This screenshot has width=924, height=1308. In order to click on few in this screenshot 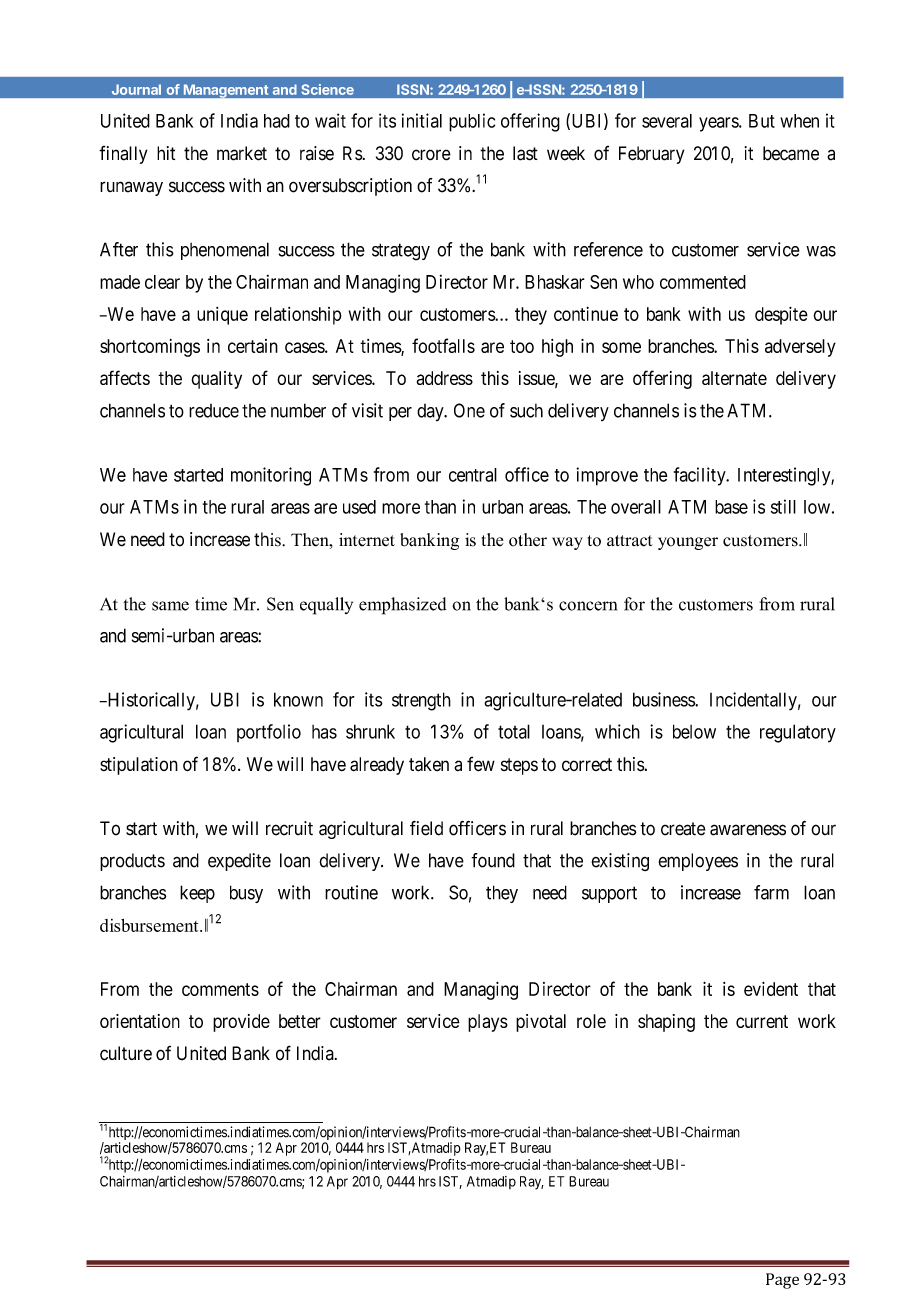, I will do `click(481, 764)`.
